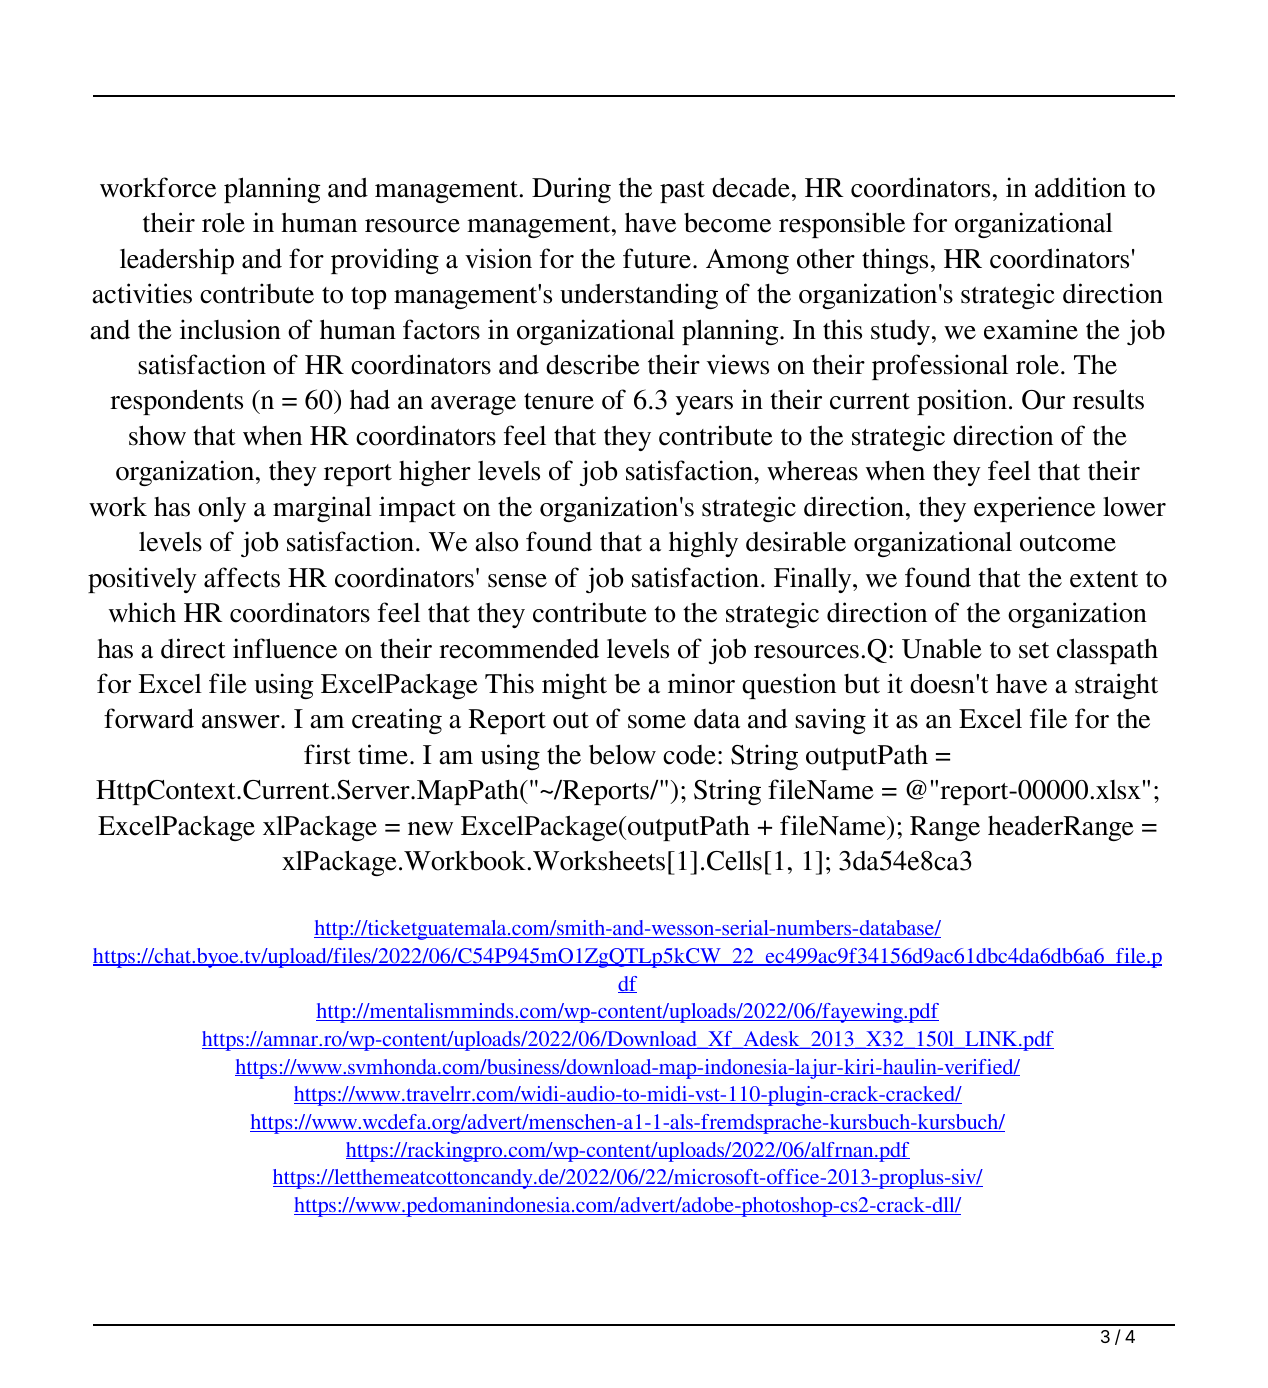 This screenshot has width=1268, height=1388. Describe the element at coordinates (222, 509) in the screenshot. I see `only` at that location.
